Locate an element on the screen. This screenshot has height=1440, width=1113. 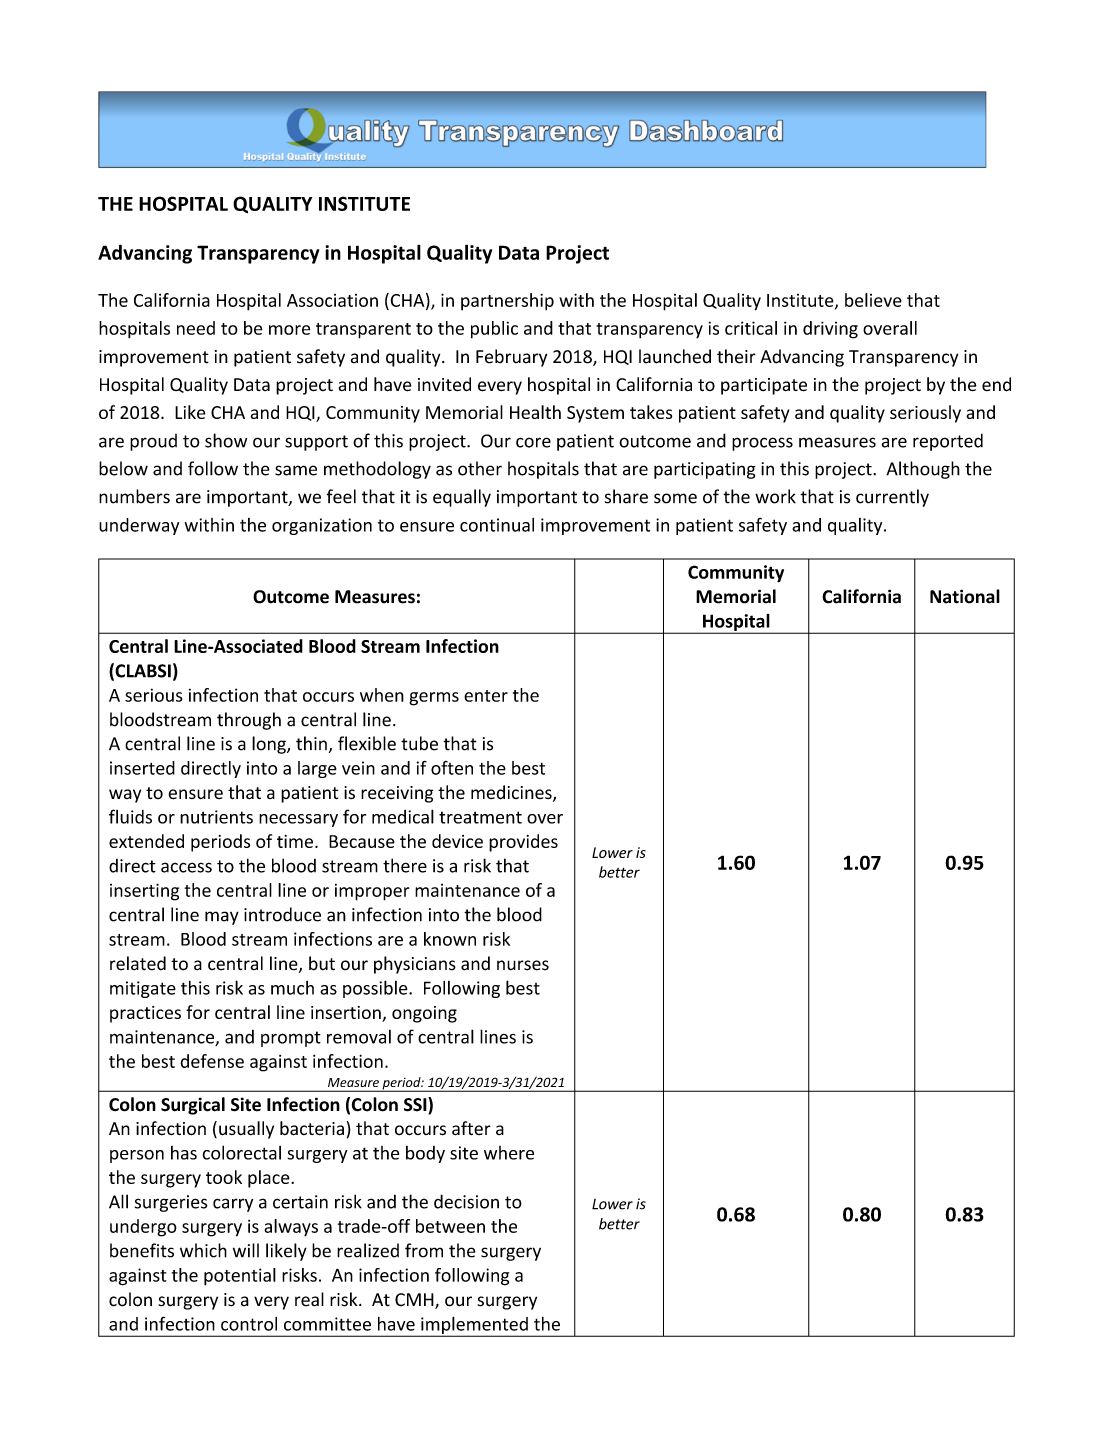
public is located at coordinates (494, 330).
